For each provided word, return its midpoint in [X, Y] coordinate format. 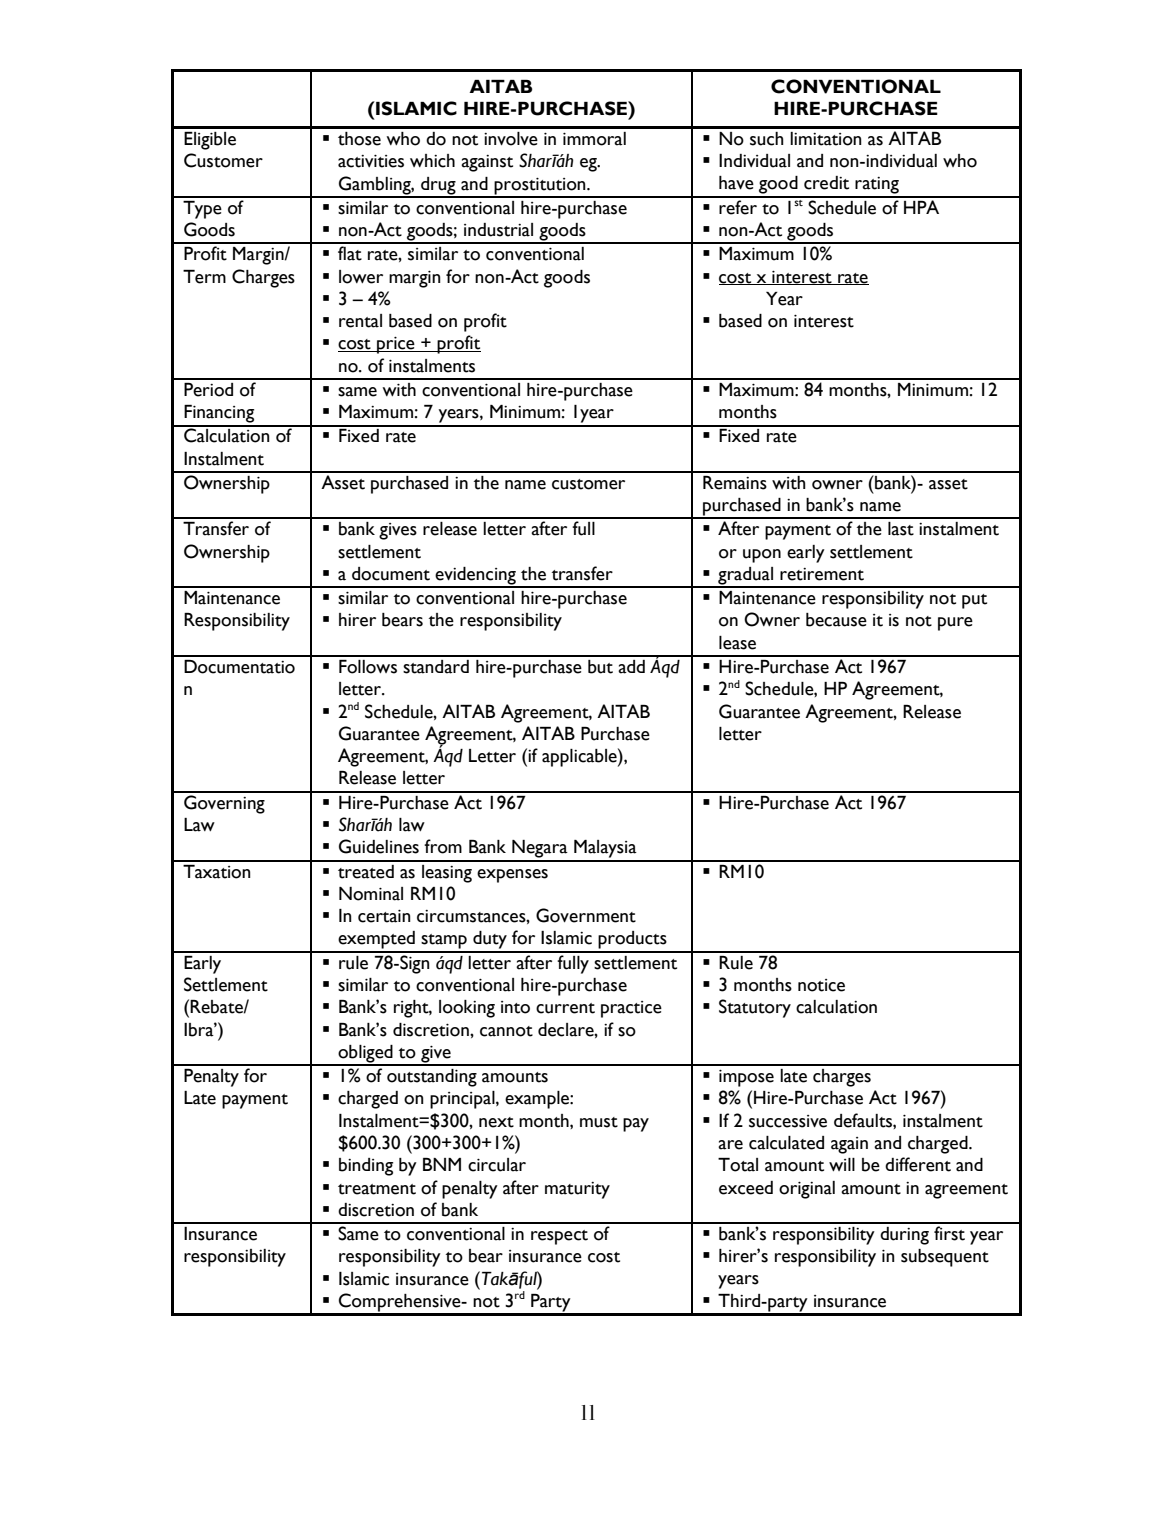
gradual [745, 577]
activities [371, 161]
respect [559, 1237]
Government [586, 915]
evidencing [476, 577]
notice [821, 985]
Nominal [371, 894]
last [901, 529]
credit [826, 183]
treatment [377, 1189]
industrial [498, 230]
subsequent [945, 1258]
